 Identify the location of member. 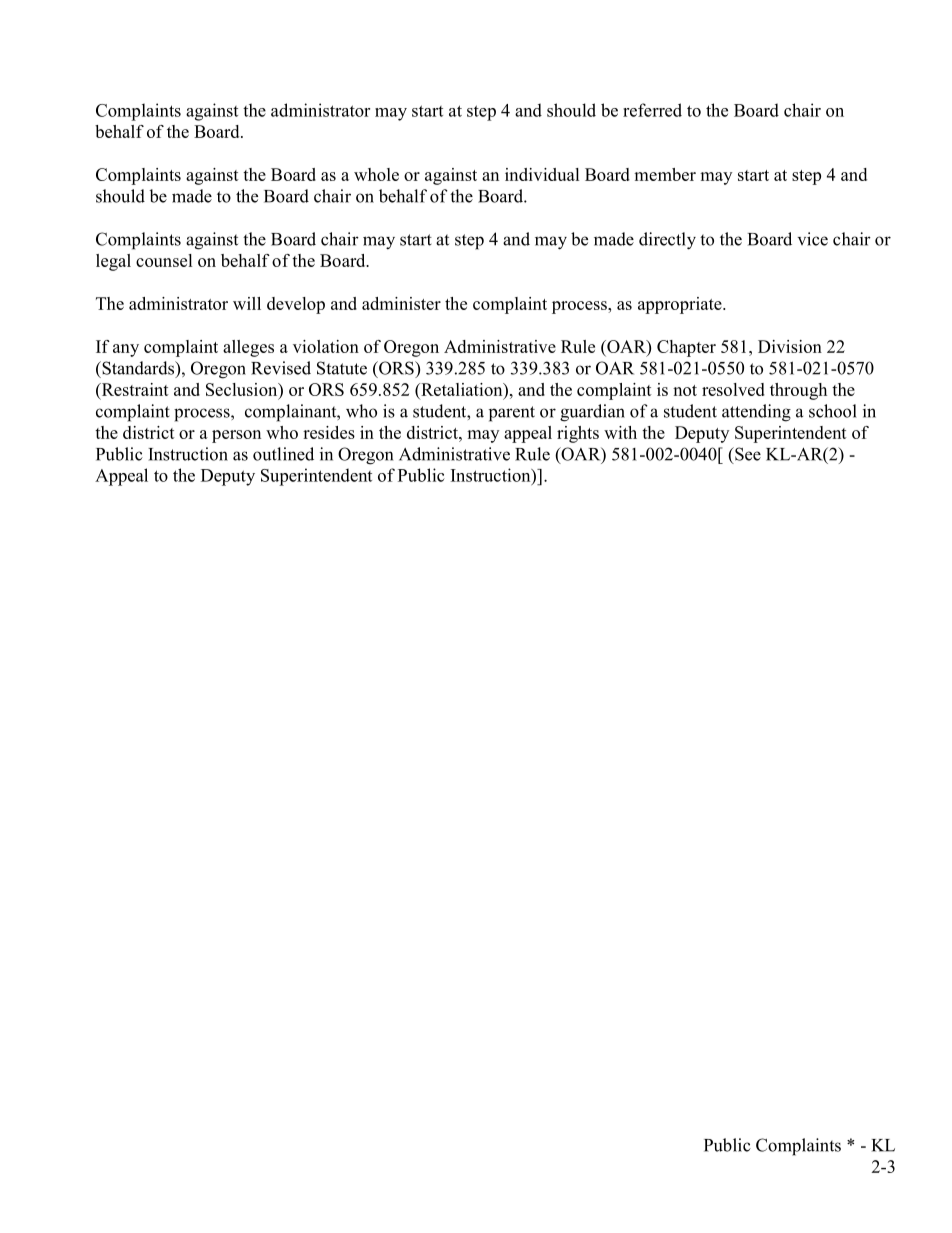
(665, 174).
